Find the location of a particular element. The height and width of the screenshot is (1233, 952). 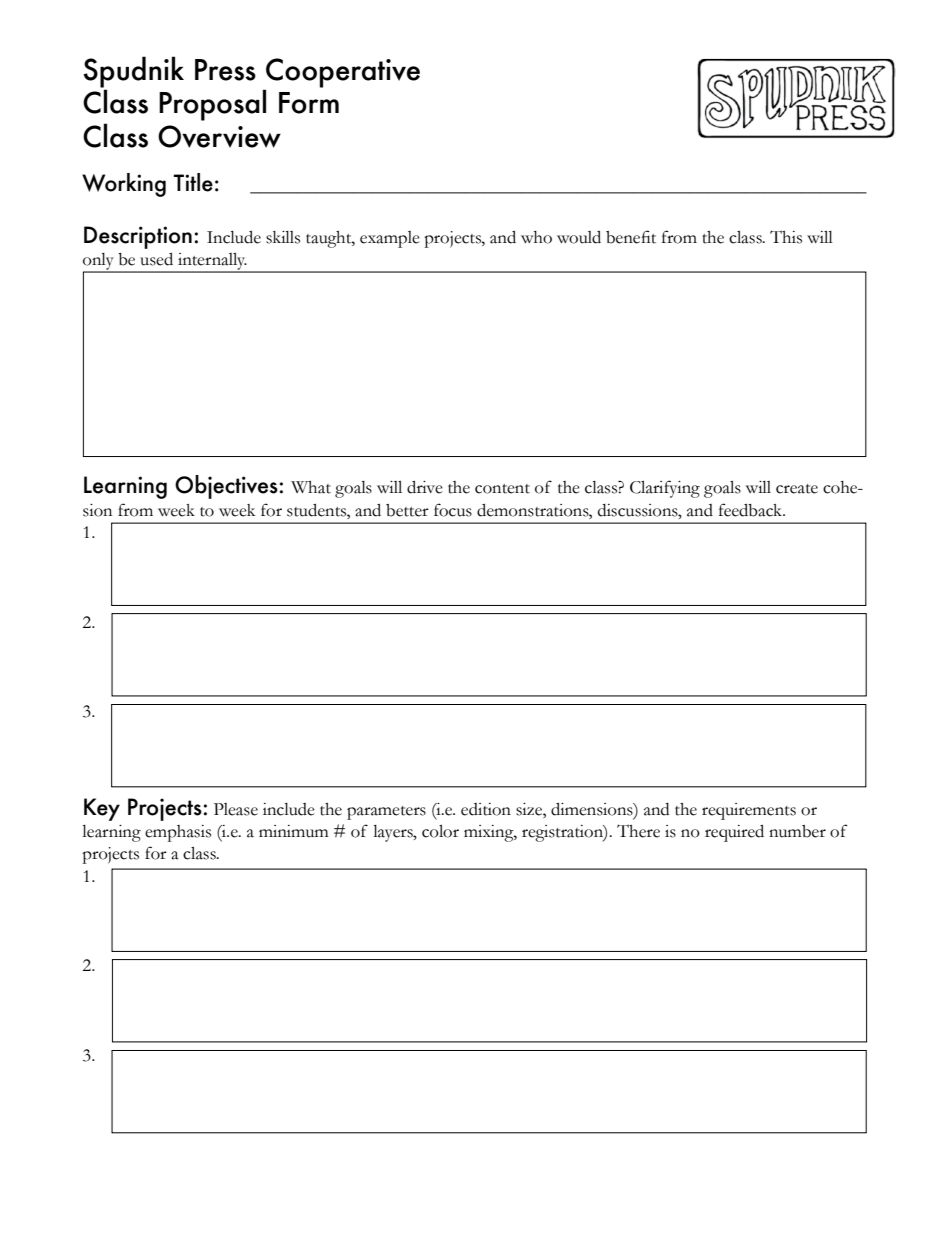

requirements is located at coordinates (749, 811).
